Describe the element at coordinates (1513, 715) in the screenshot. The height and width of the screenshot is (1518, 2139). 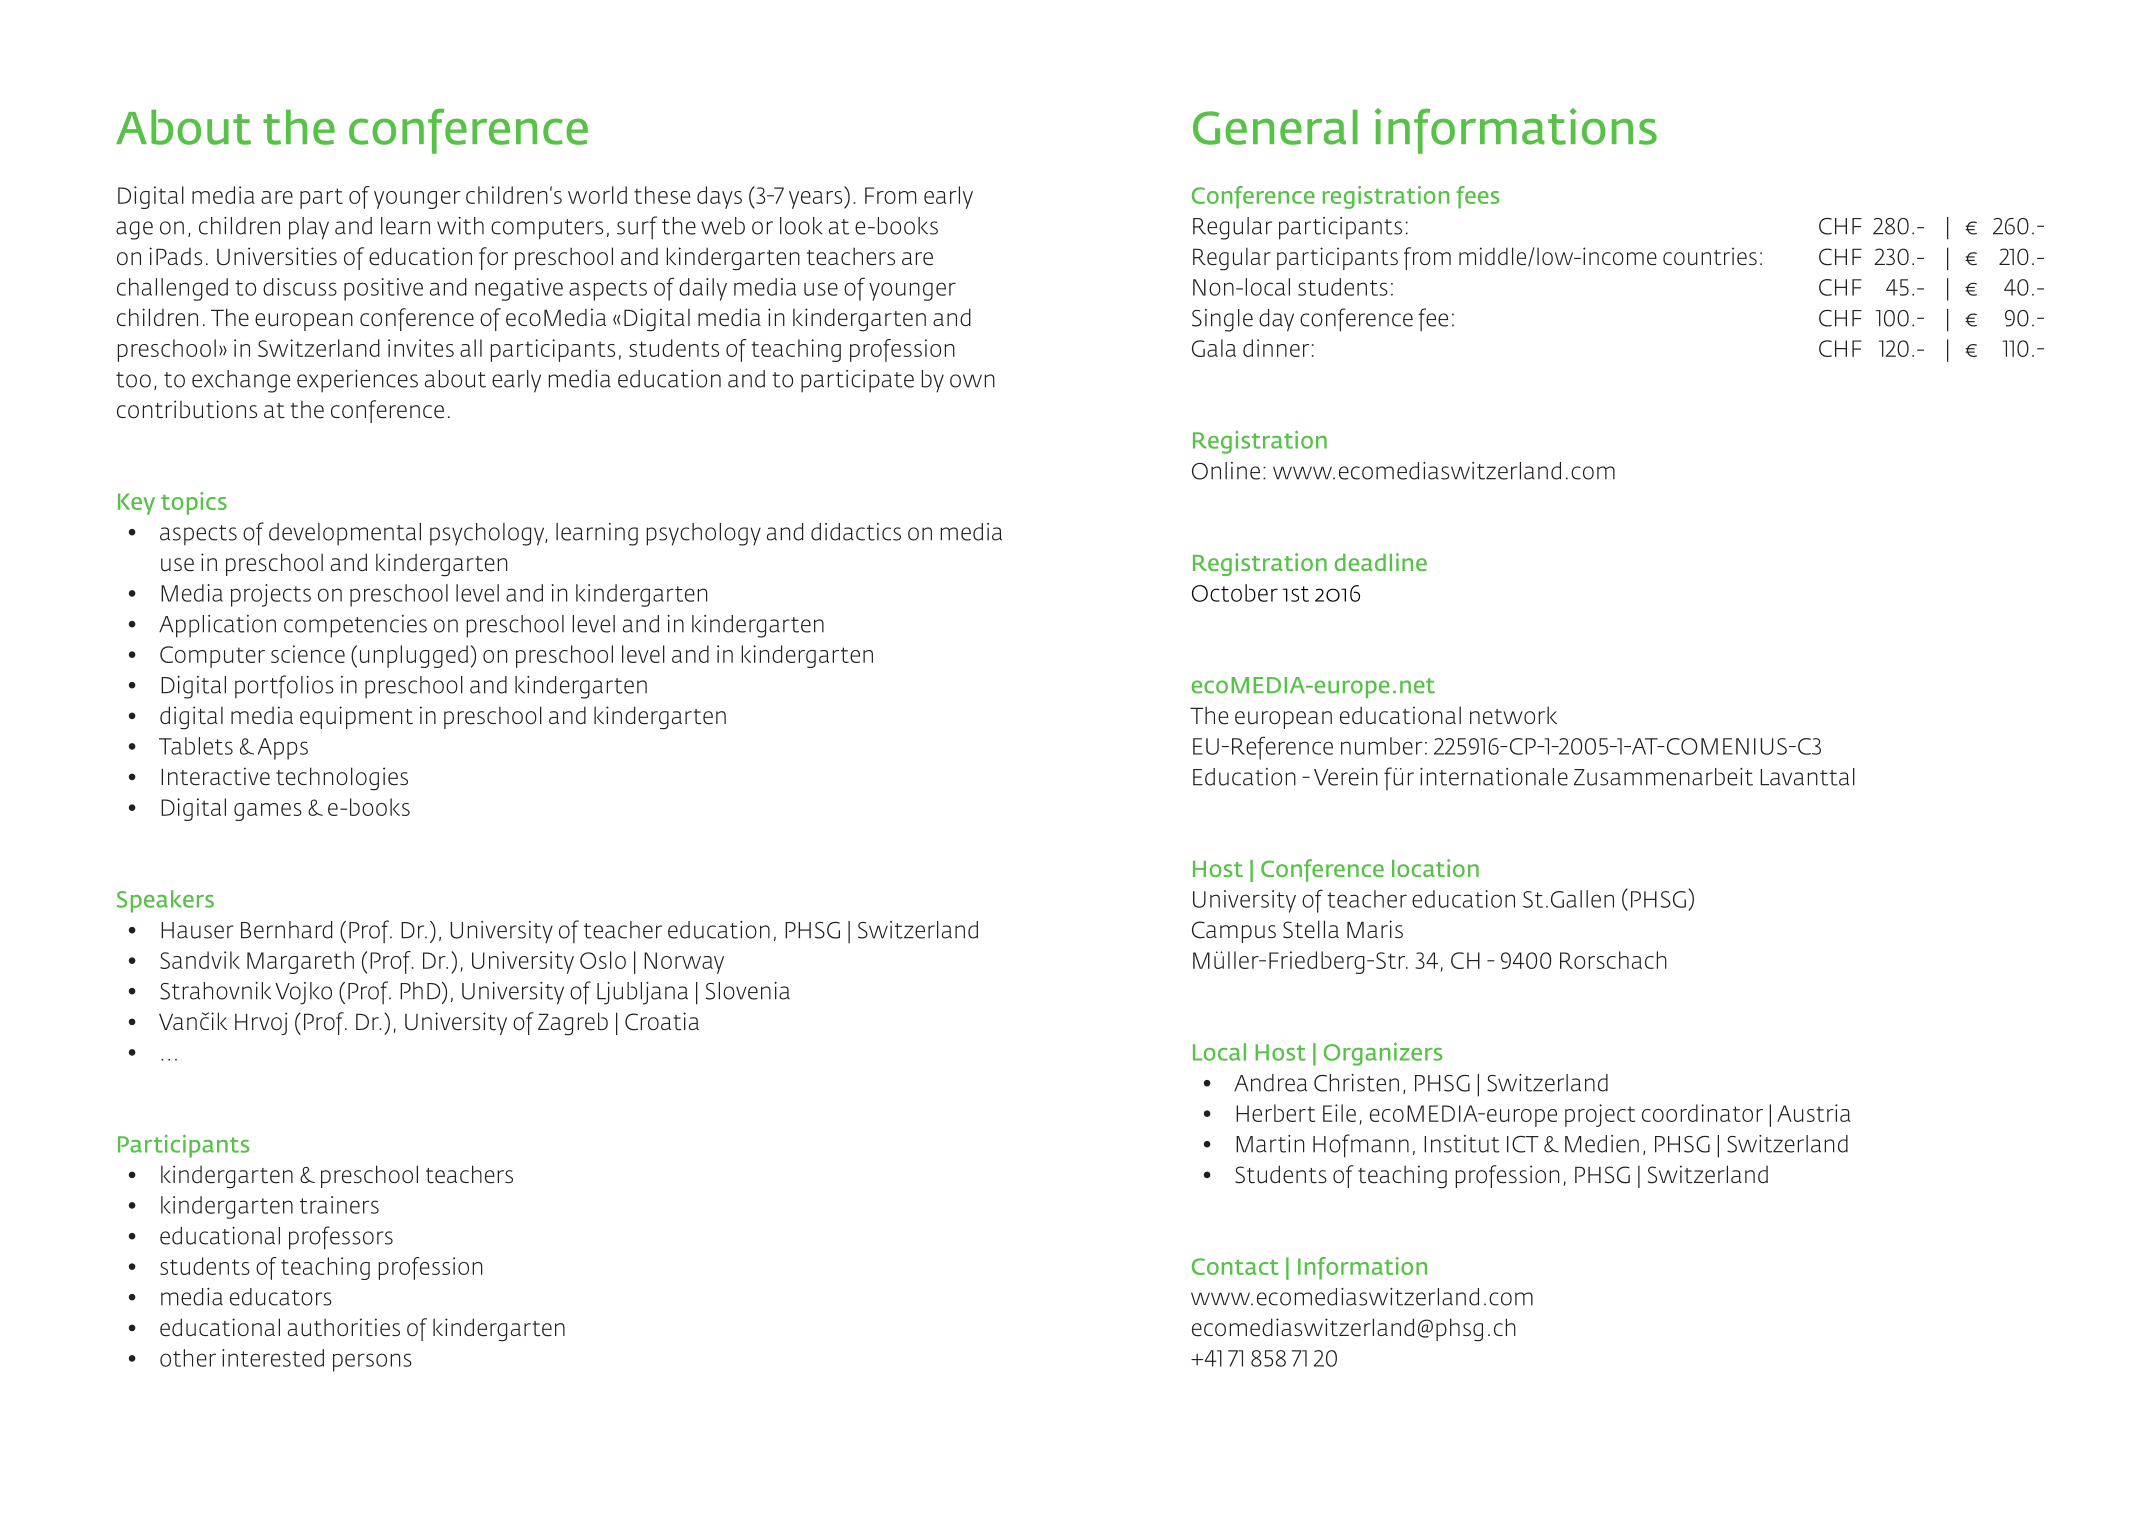
I see `network` at that location.
